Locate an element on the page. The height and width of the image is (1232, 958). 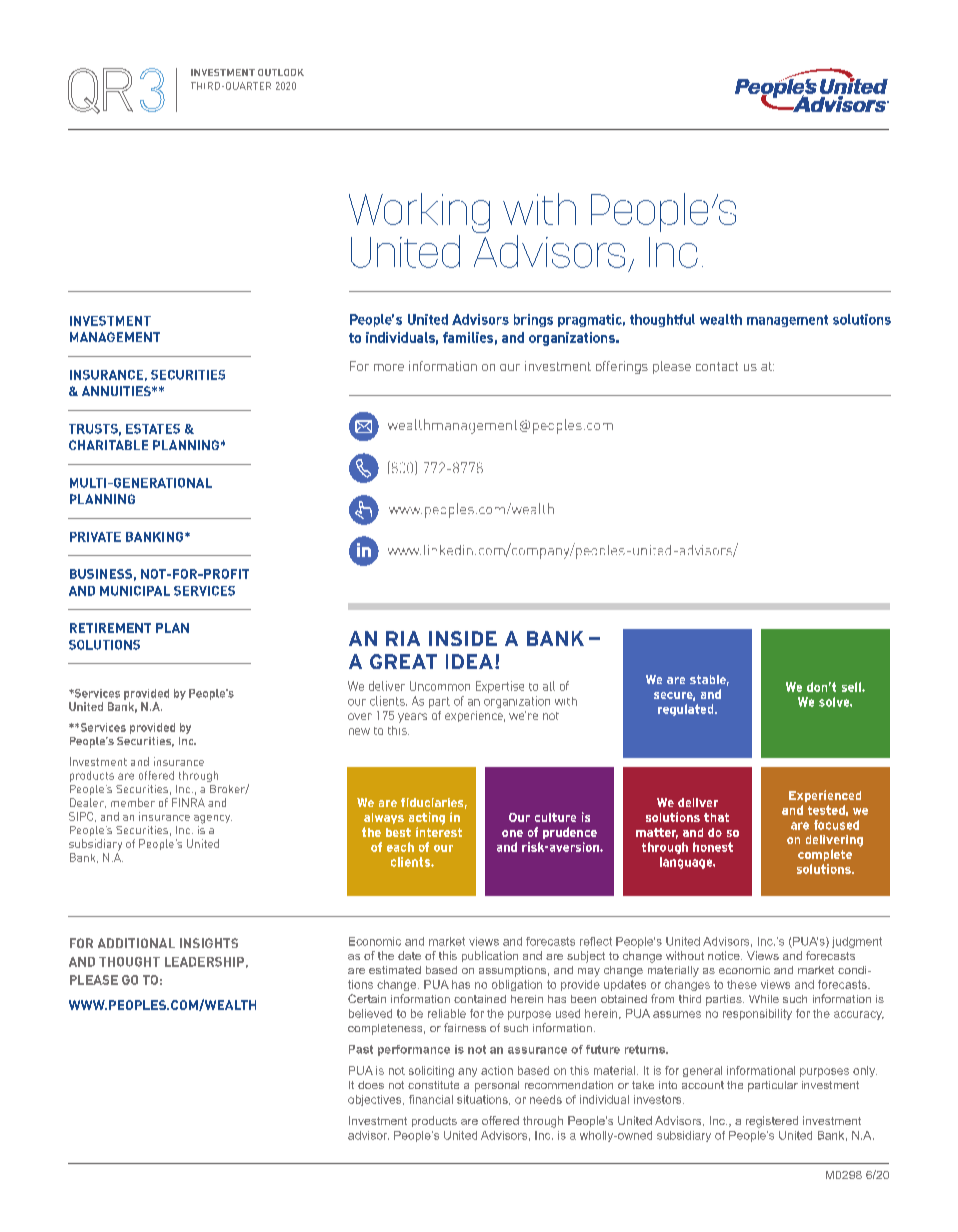
OUTLOOK is located at coordinates (281, 72).
